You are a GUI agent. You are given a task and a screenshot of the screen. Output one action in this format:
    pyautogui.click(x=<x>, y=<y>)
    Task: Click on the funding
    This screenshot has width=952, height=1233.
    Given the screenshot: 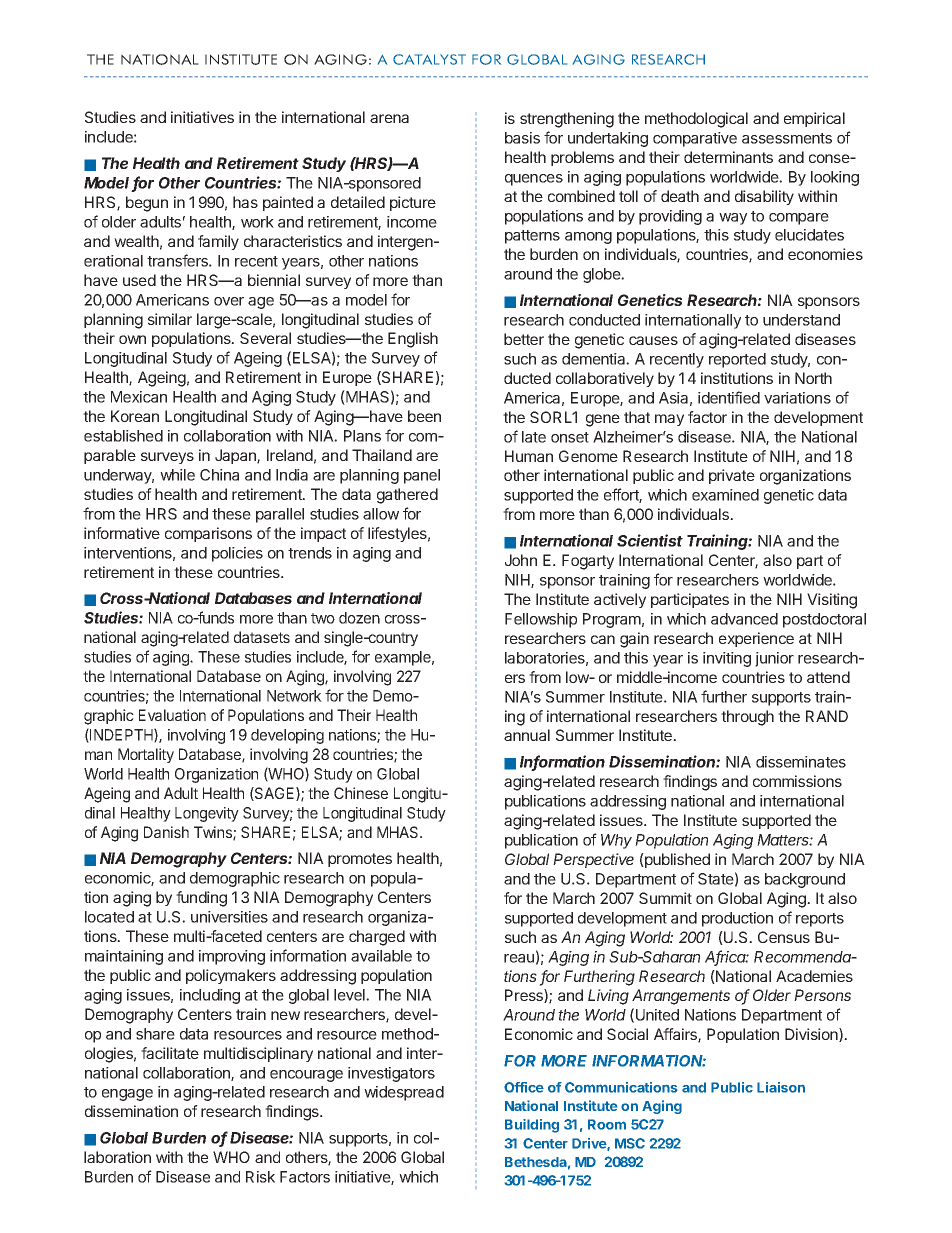 What is the action you would take?
    pyautogui.click(x=201, y=899)
